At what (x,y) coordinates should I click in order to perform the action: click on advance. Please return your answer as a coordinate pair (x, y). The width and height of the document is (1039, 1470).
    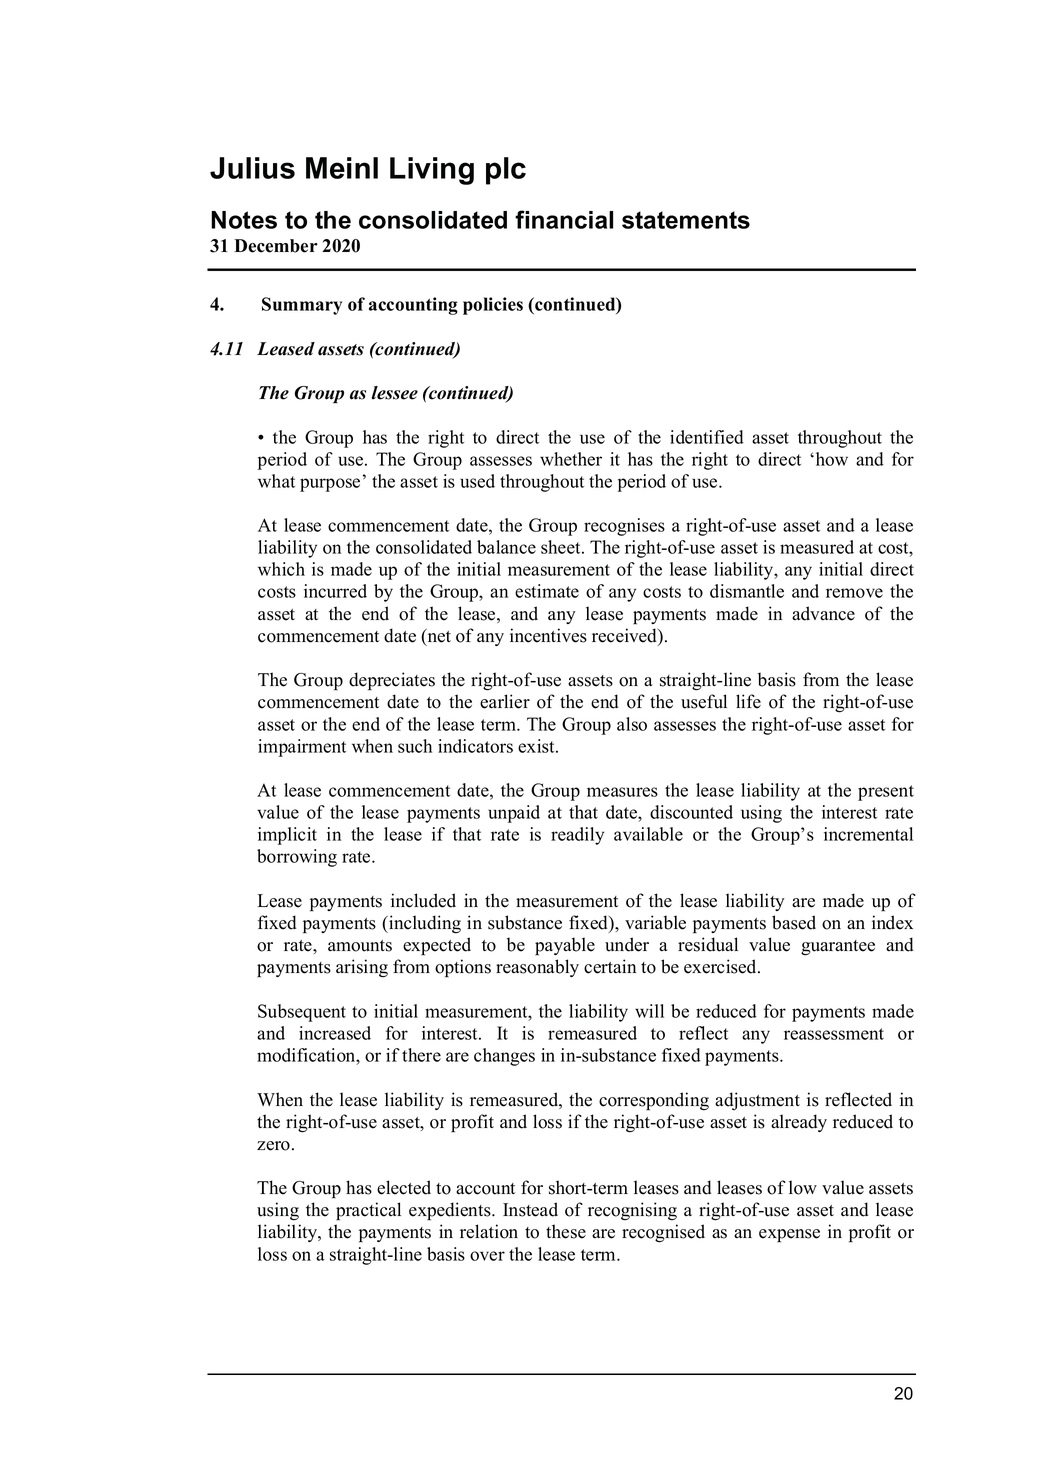
    Looking at the image, I should click on (823, 613).
